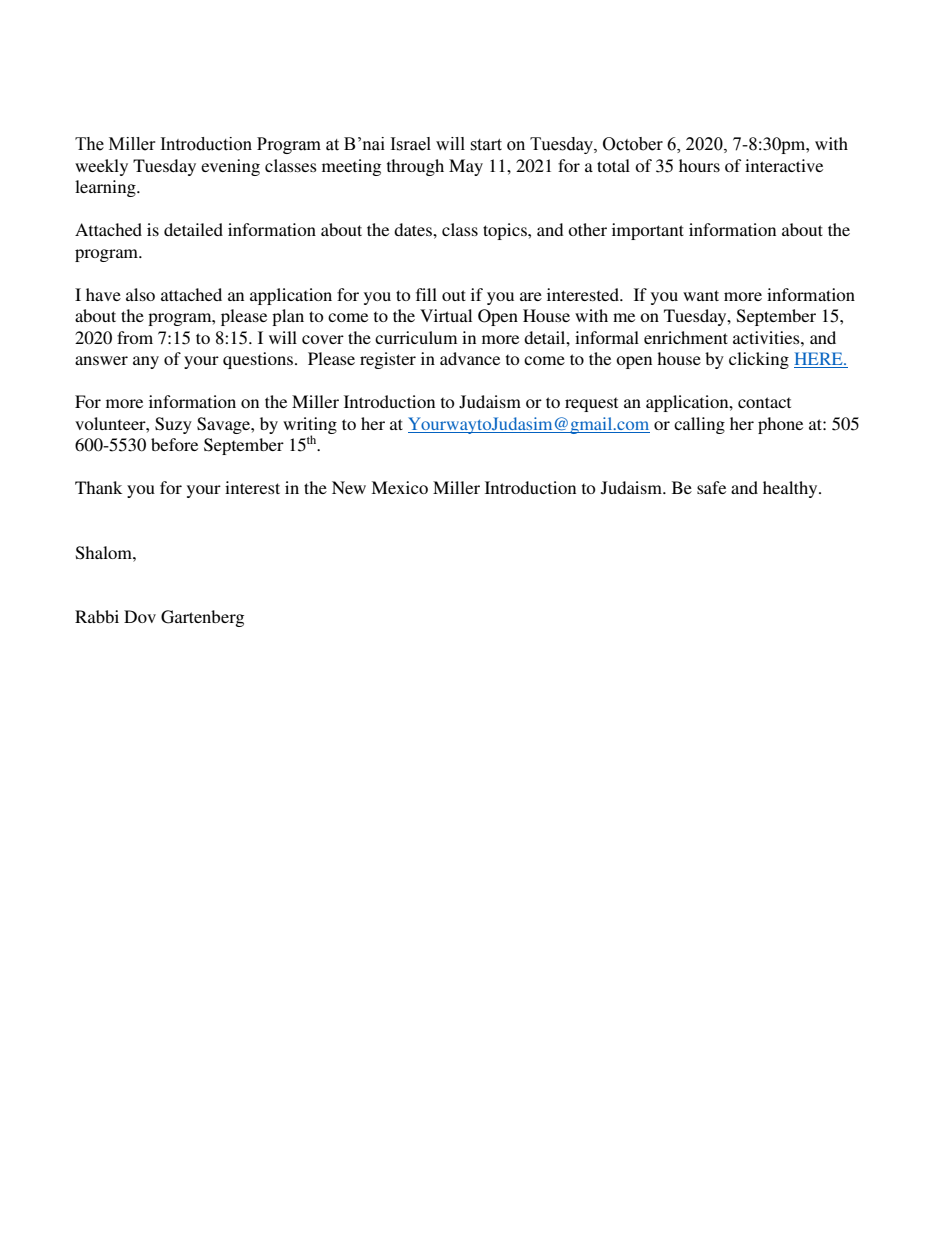  I want to click on Dov, so click(140, 616).
